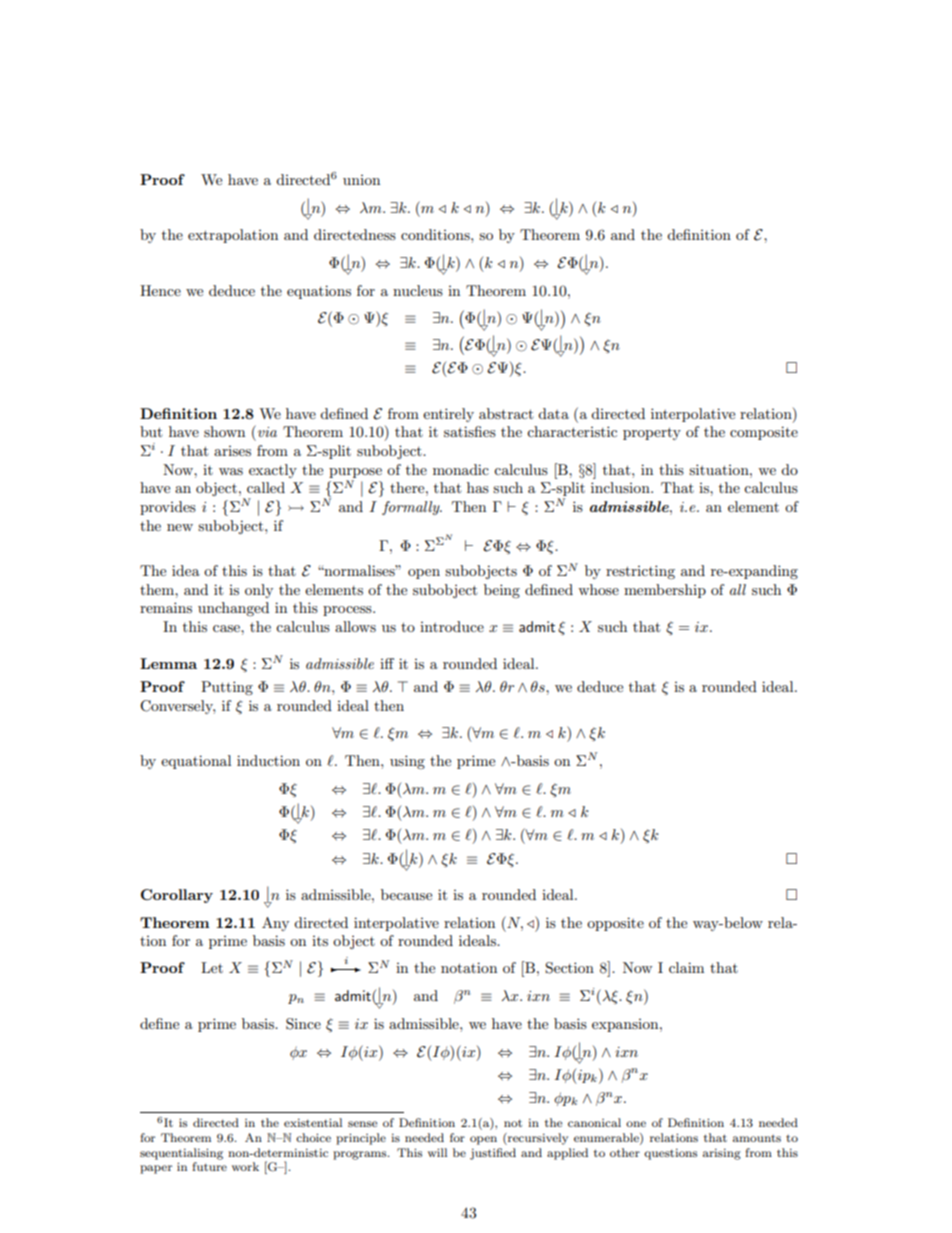 This page has width=952, height=1233. I want to click on membership, so click(665, 591).
